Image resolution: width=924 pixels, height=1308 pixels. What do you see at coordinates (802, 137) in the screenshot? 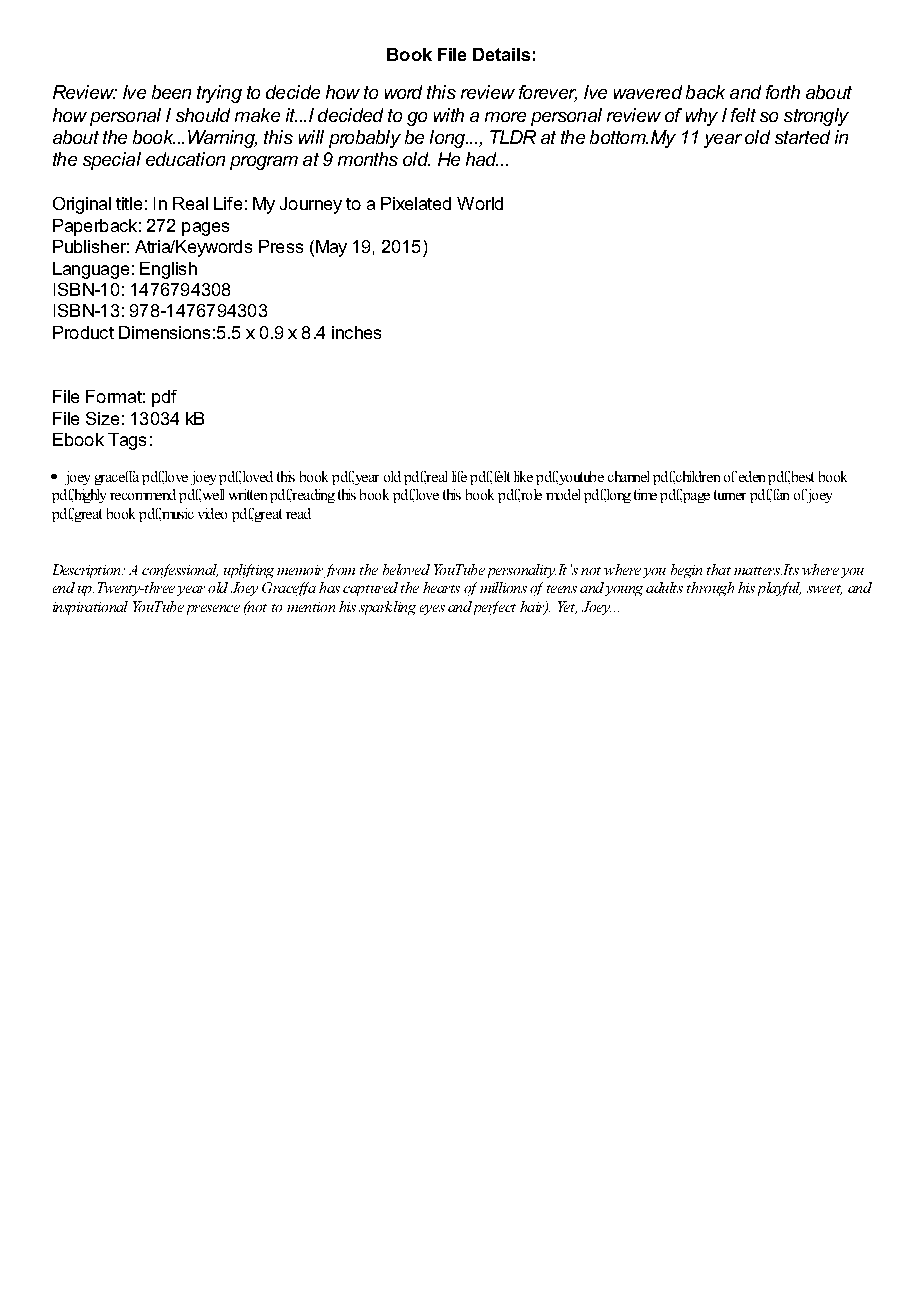
I see `started` at bounding box center [802, 137].
